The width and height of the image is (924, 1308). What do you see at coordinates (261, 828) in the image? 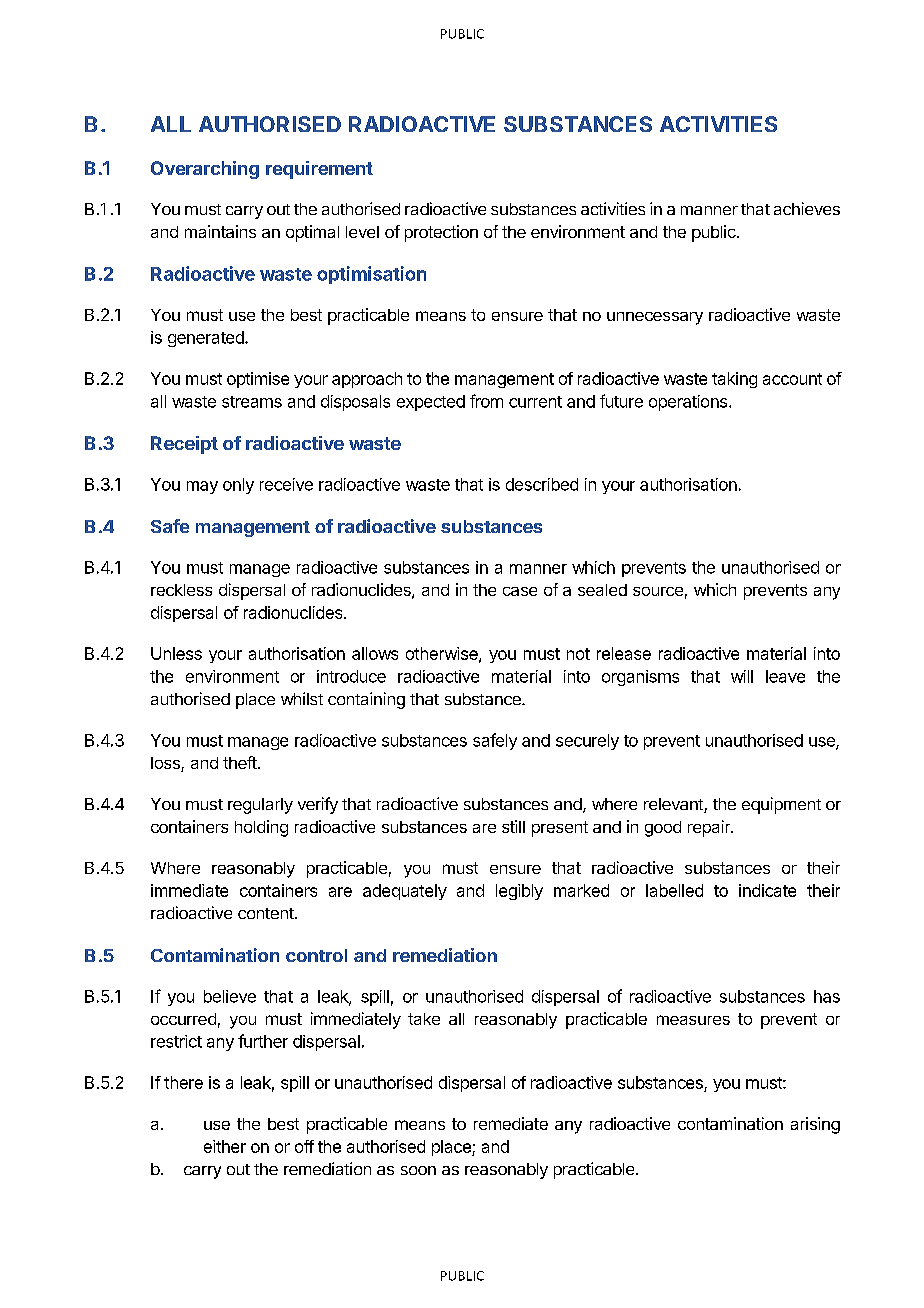
I see `holding` at bounding box center [261, 828].
